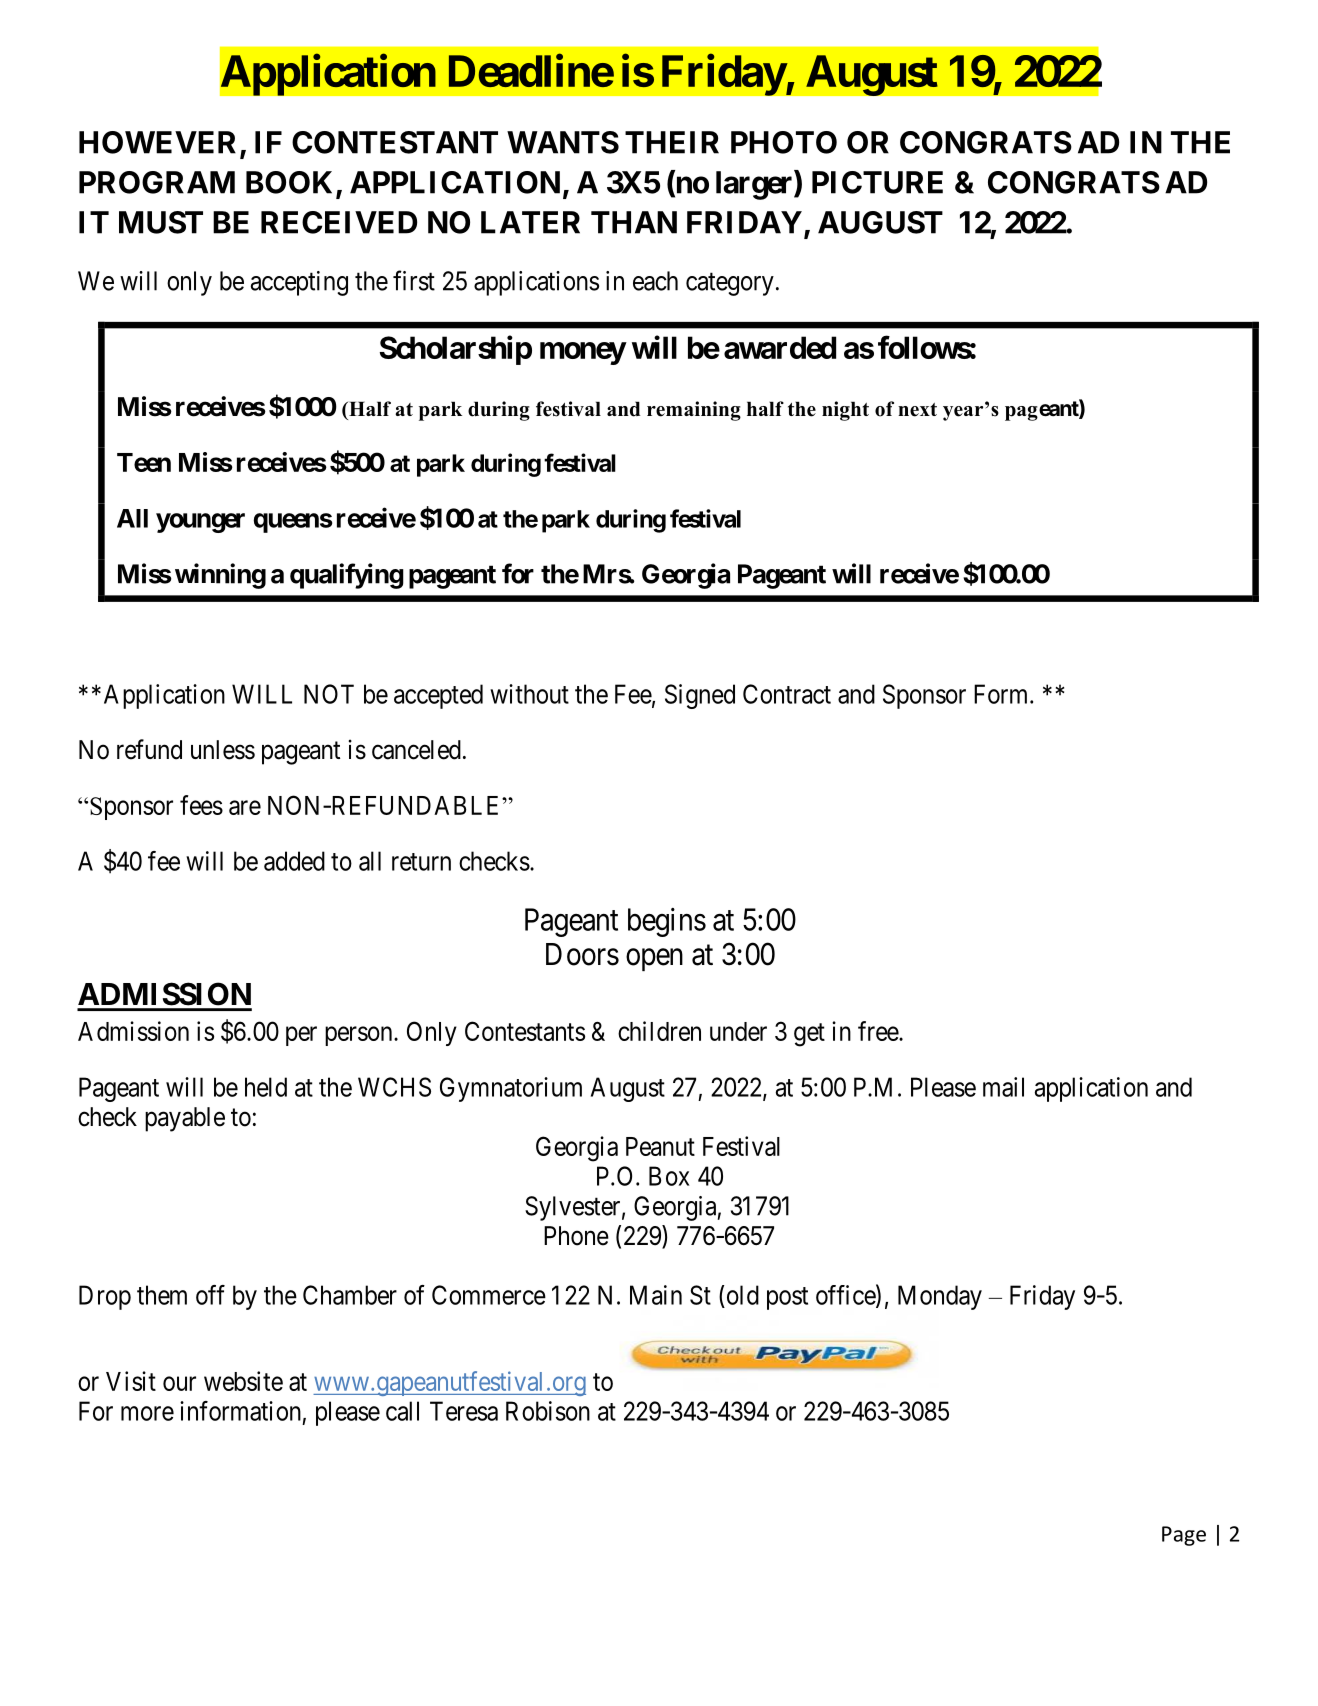 Image resolution: width=1318 pixels, height=1706 pixels. What do you see at coordinates (582, 954) in the image?
I see `Doors` at bounding box center [582, 954].
